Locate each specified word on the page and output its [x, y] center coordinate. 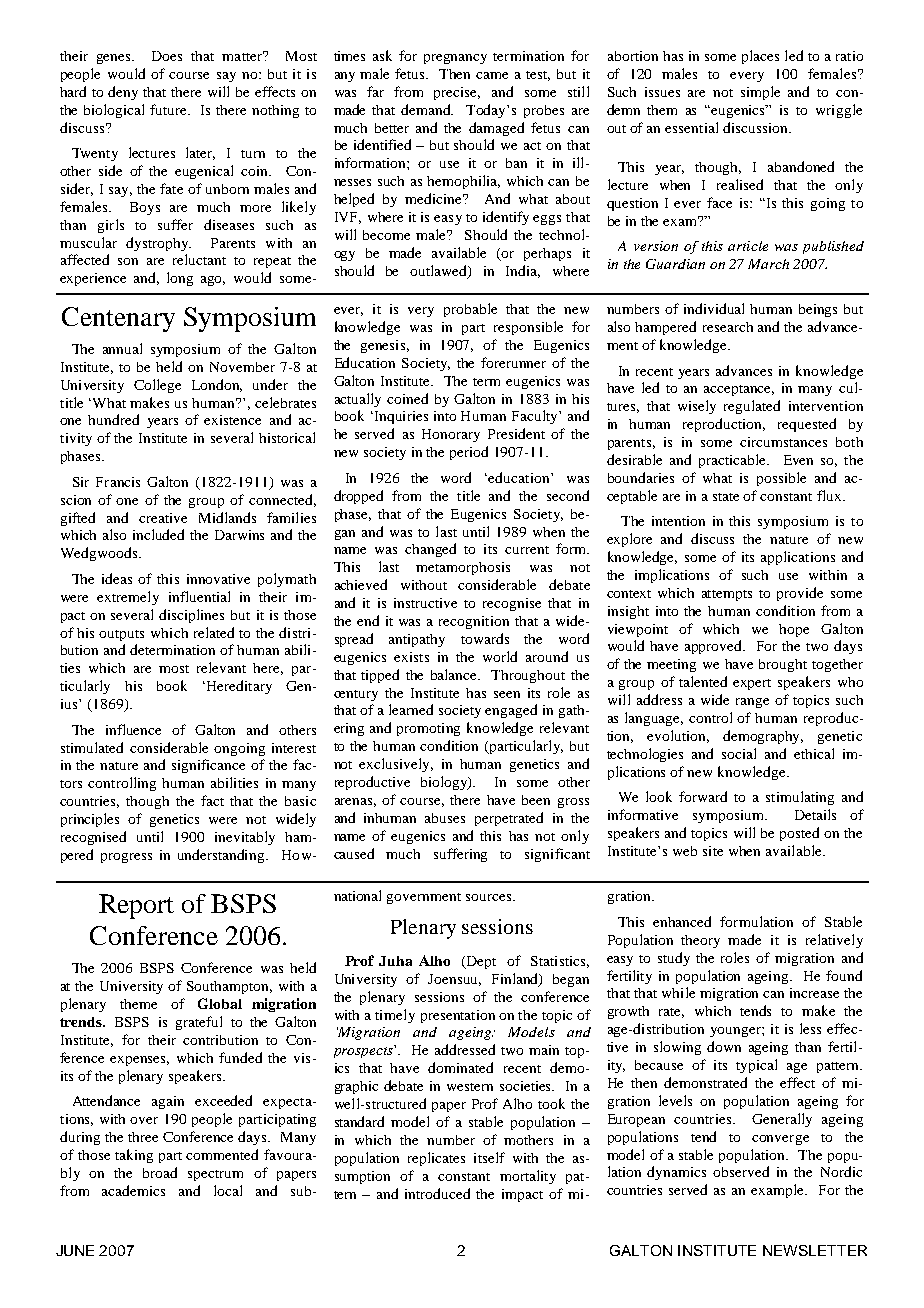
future [170, 109]
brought [783, 665]
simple [760, 93]
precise [457, 93]
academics [133, 1190]
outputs [121, 635]
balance [455, 674]
